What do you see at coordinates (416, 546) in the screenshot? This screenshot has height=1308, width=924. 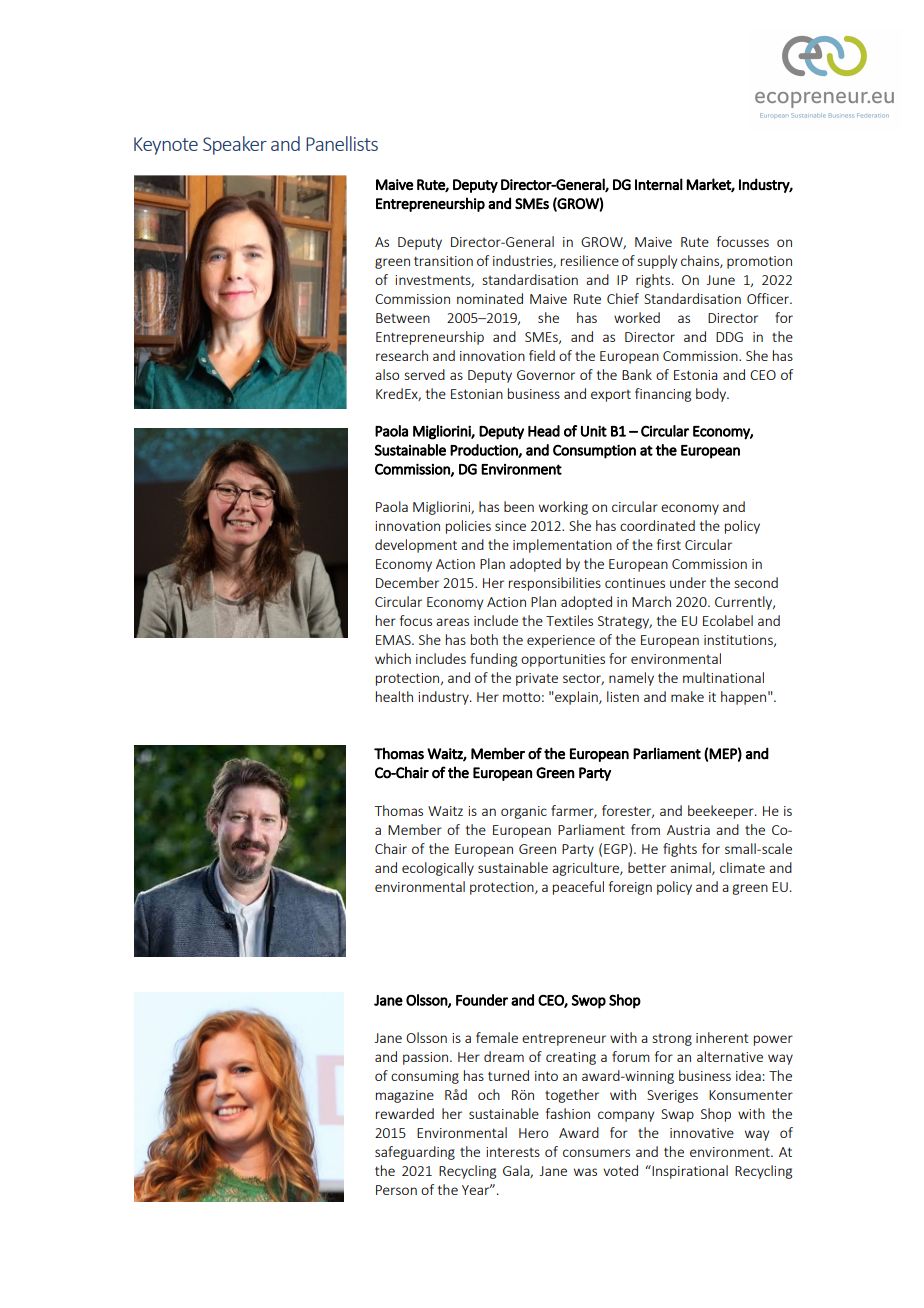 I see `development` at bounding box center [416, 546].
